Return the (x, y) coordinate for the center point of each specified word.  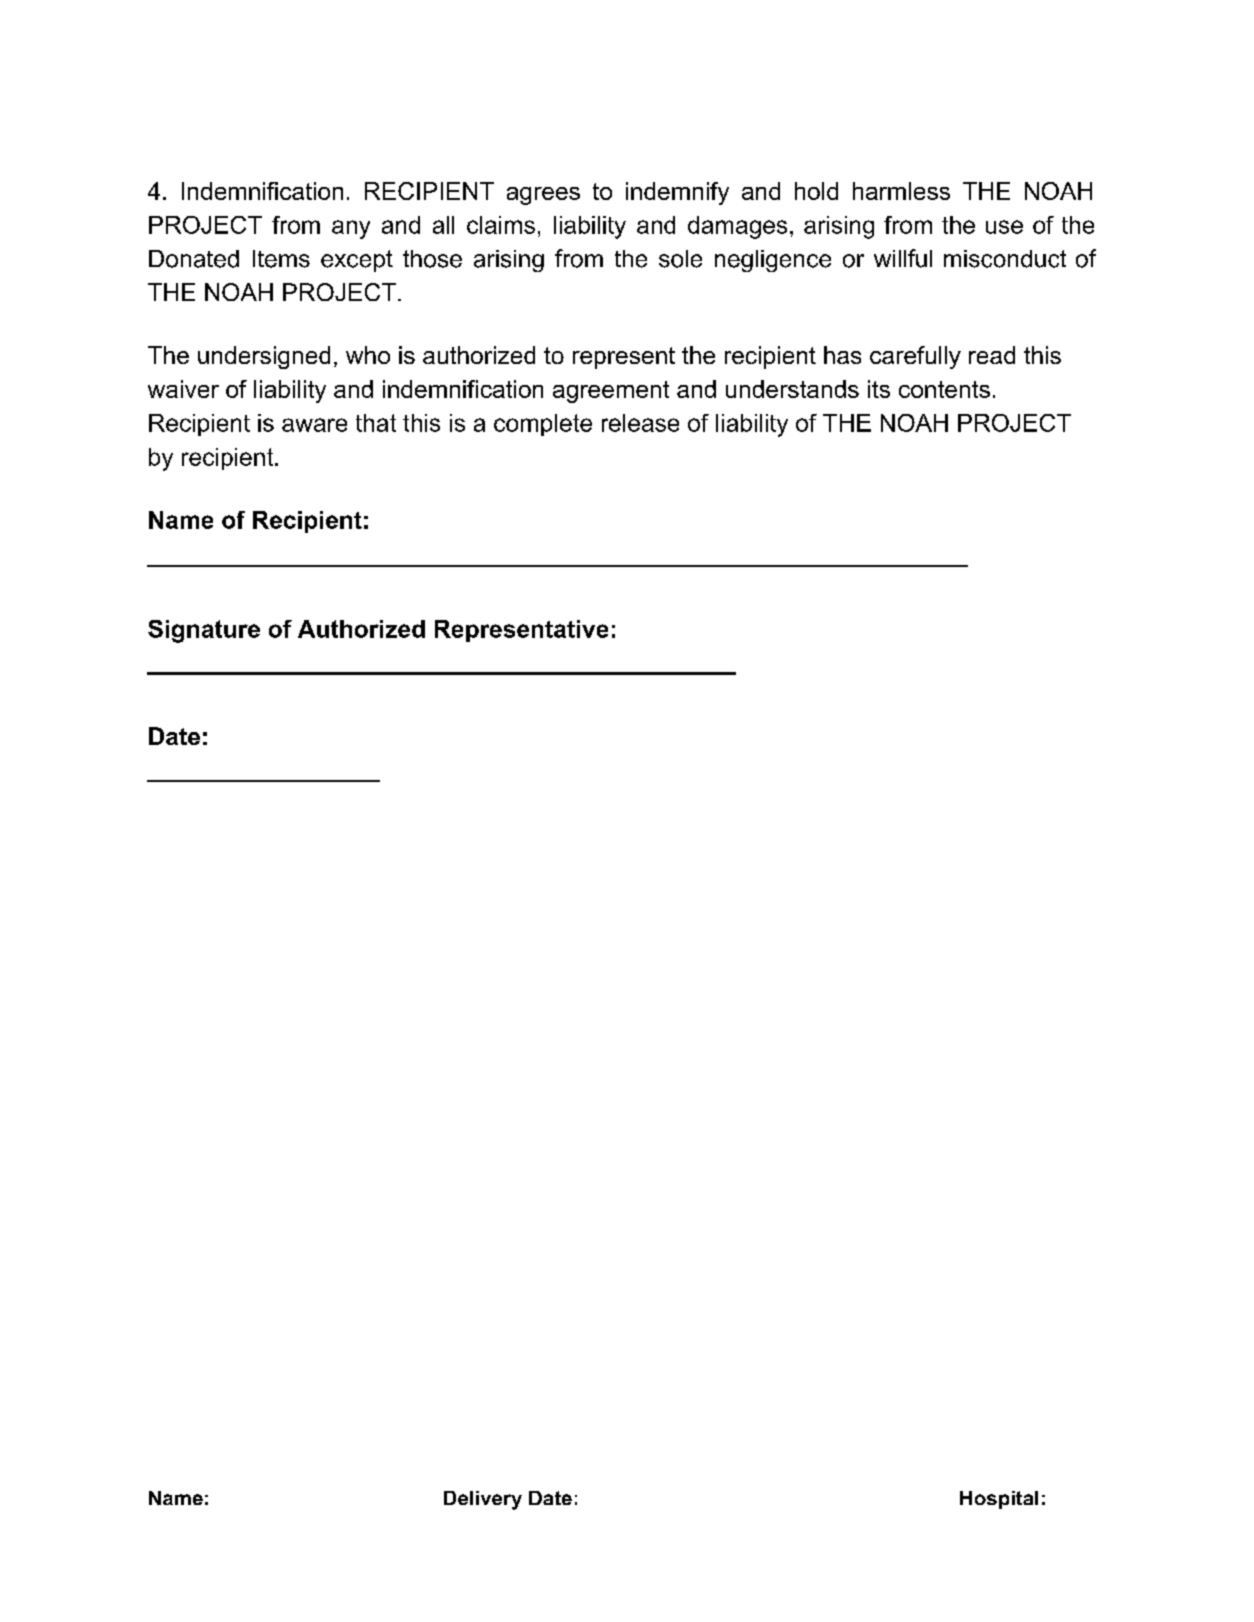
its (879, 389)
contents (944, 389)
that (376, 423)
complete (543, 425)
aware (314, 425)
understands (792, 389)
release (640, 423)
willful (903, 258)
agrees (543, 196)
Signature (204, 631)
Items (281, 259)
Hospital (999, 1500)
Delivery (483, 1500)
